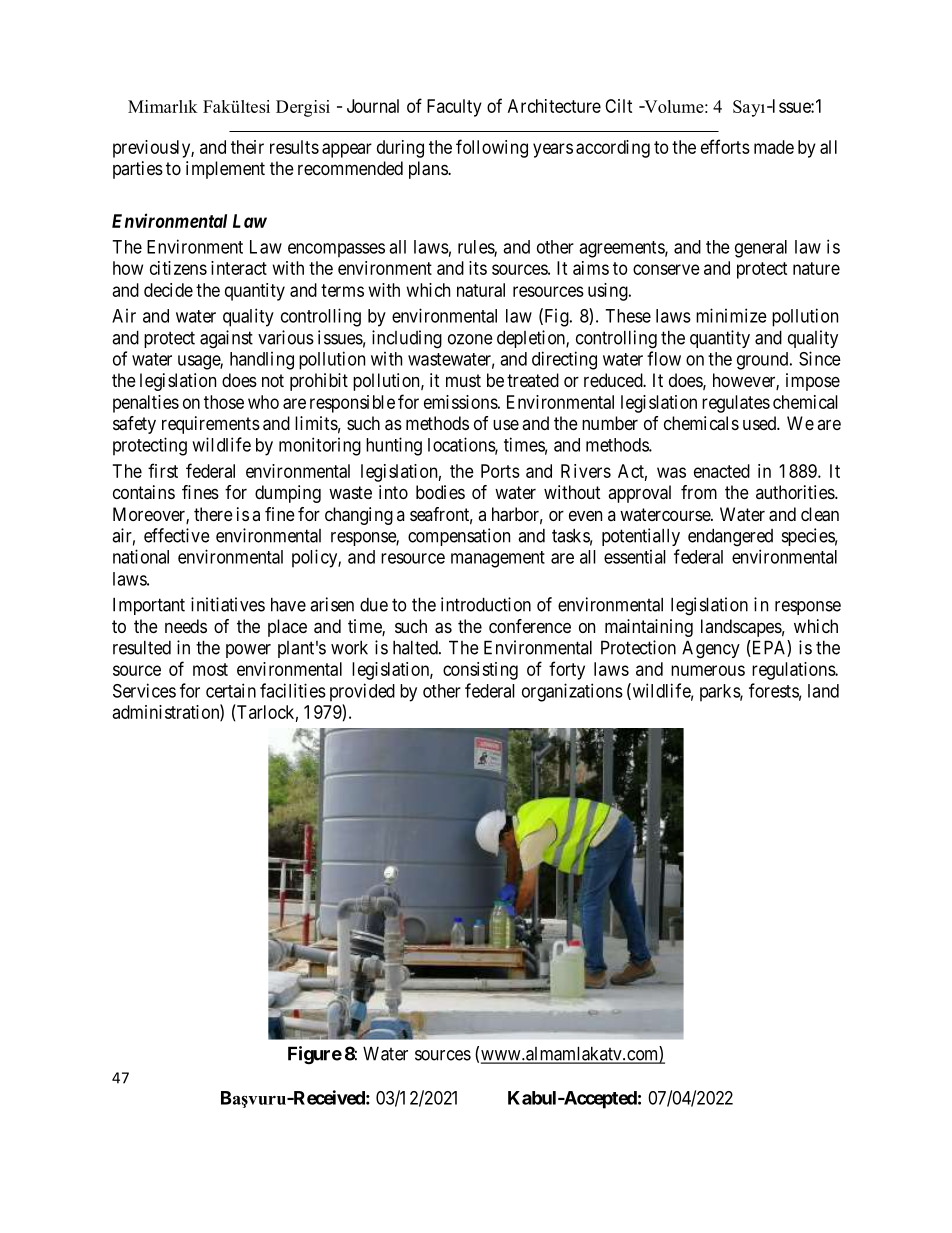  Describe the element at coordinates (210, 669) in the document. I see `most` at that location.
